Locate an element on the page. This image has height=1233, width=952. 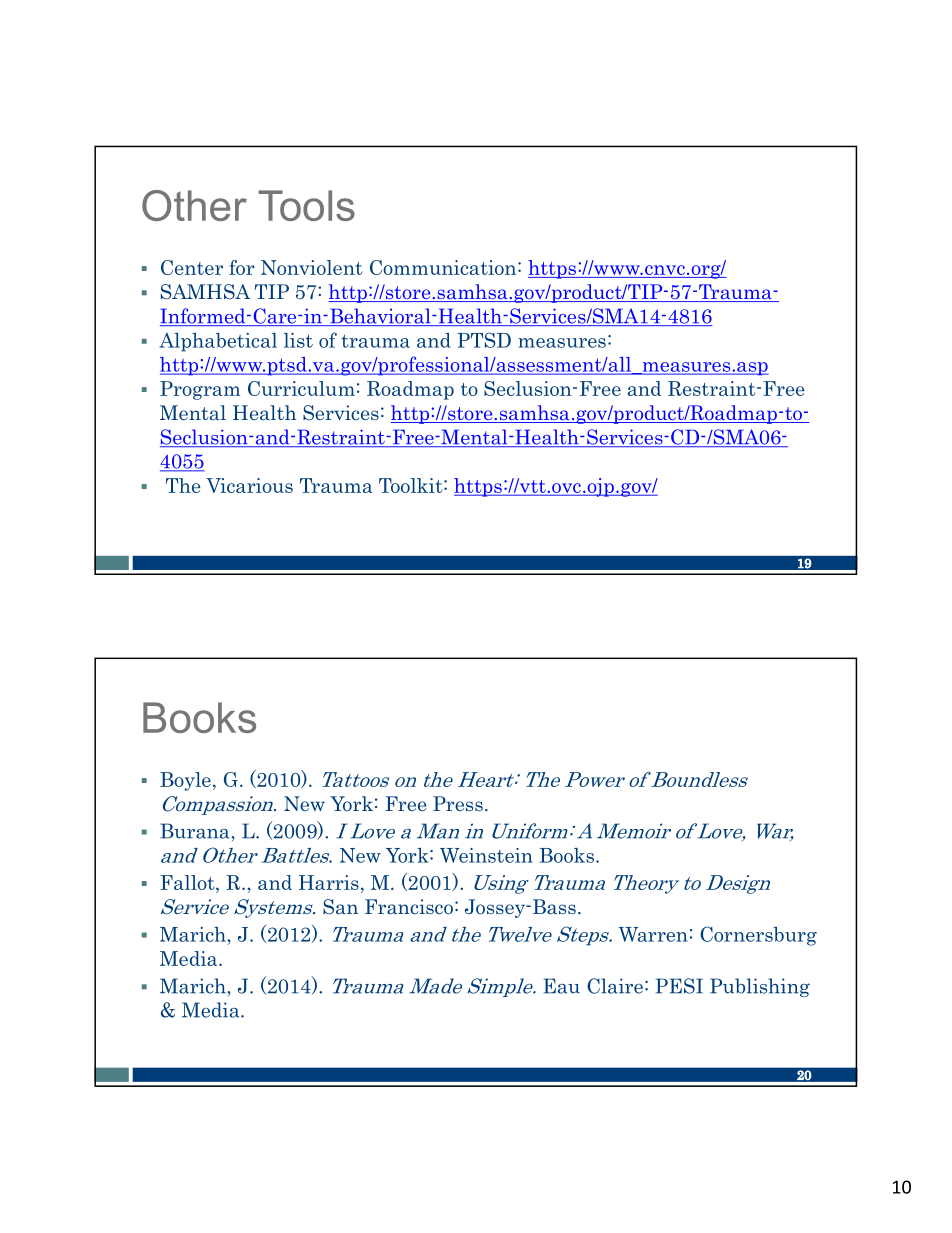
Toolkit is located at coordinates (412, 485).
